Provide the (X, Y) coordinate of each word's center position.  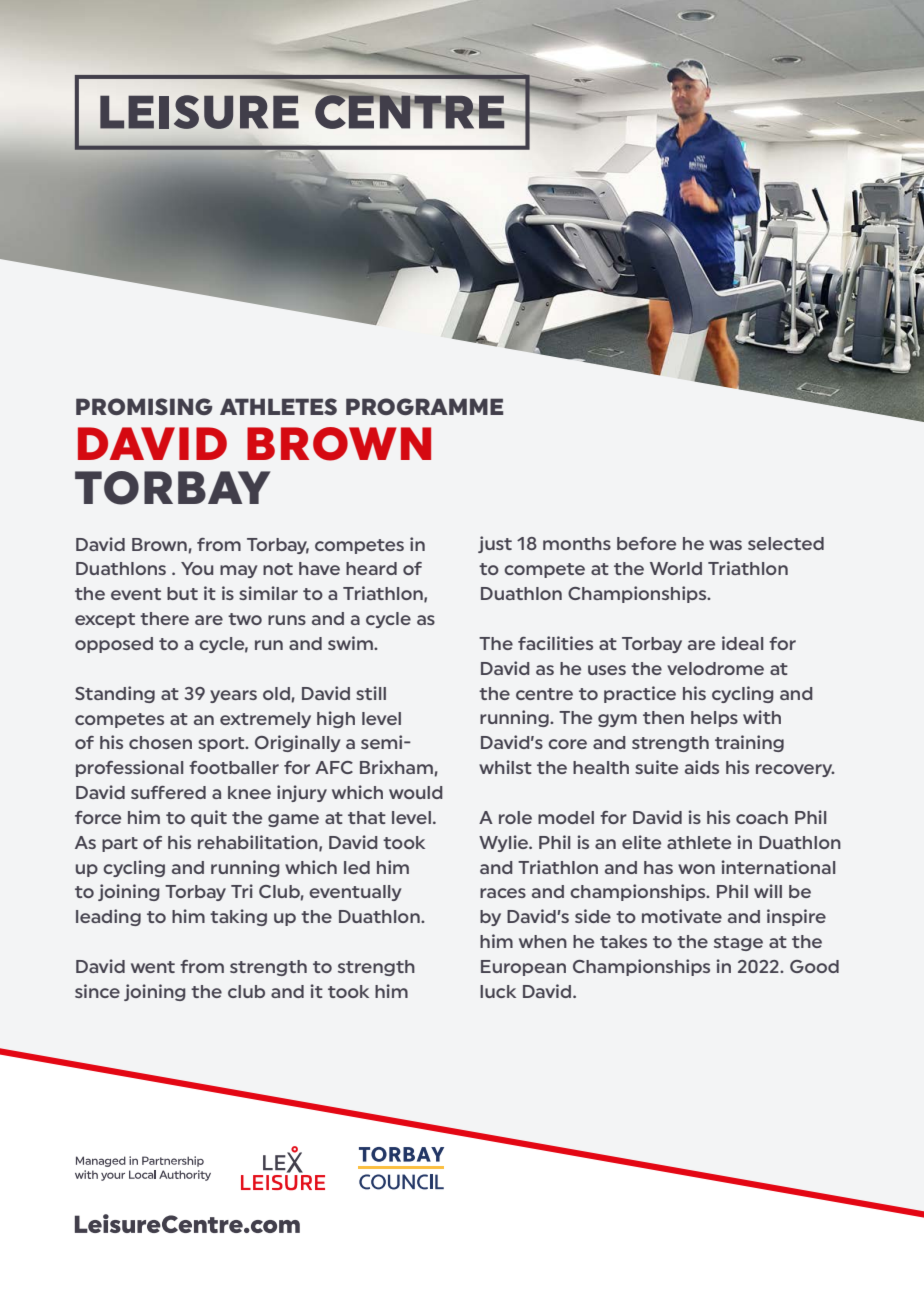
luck (498, 991)
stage (738, 943)
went (153, 967)
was (725, 545)
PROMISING (144, 406)
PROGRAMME (424, 406)
